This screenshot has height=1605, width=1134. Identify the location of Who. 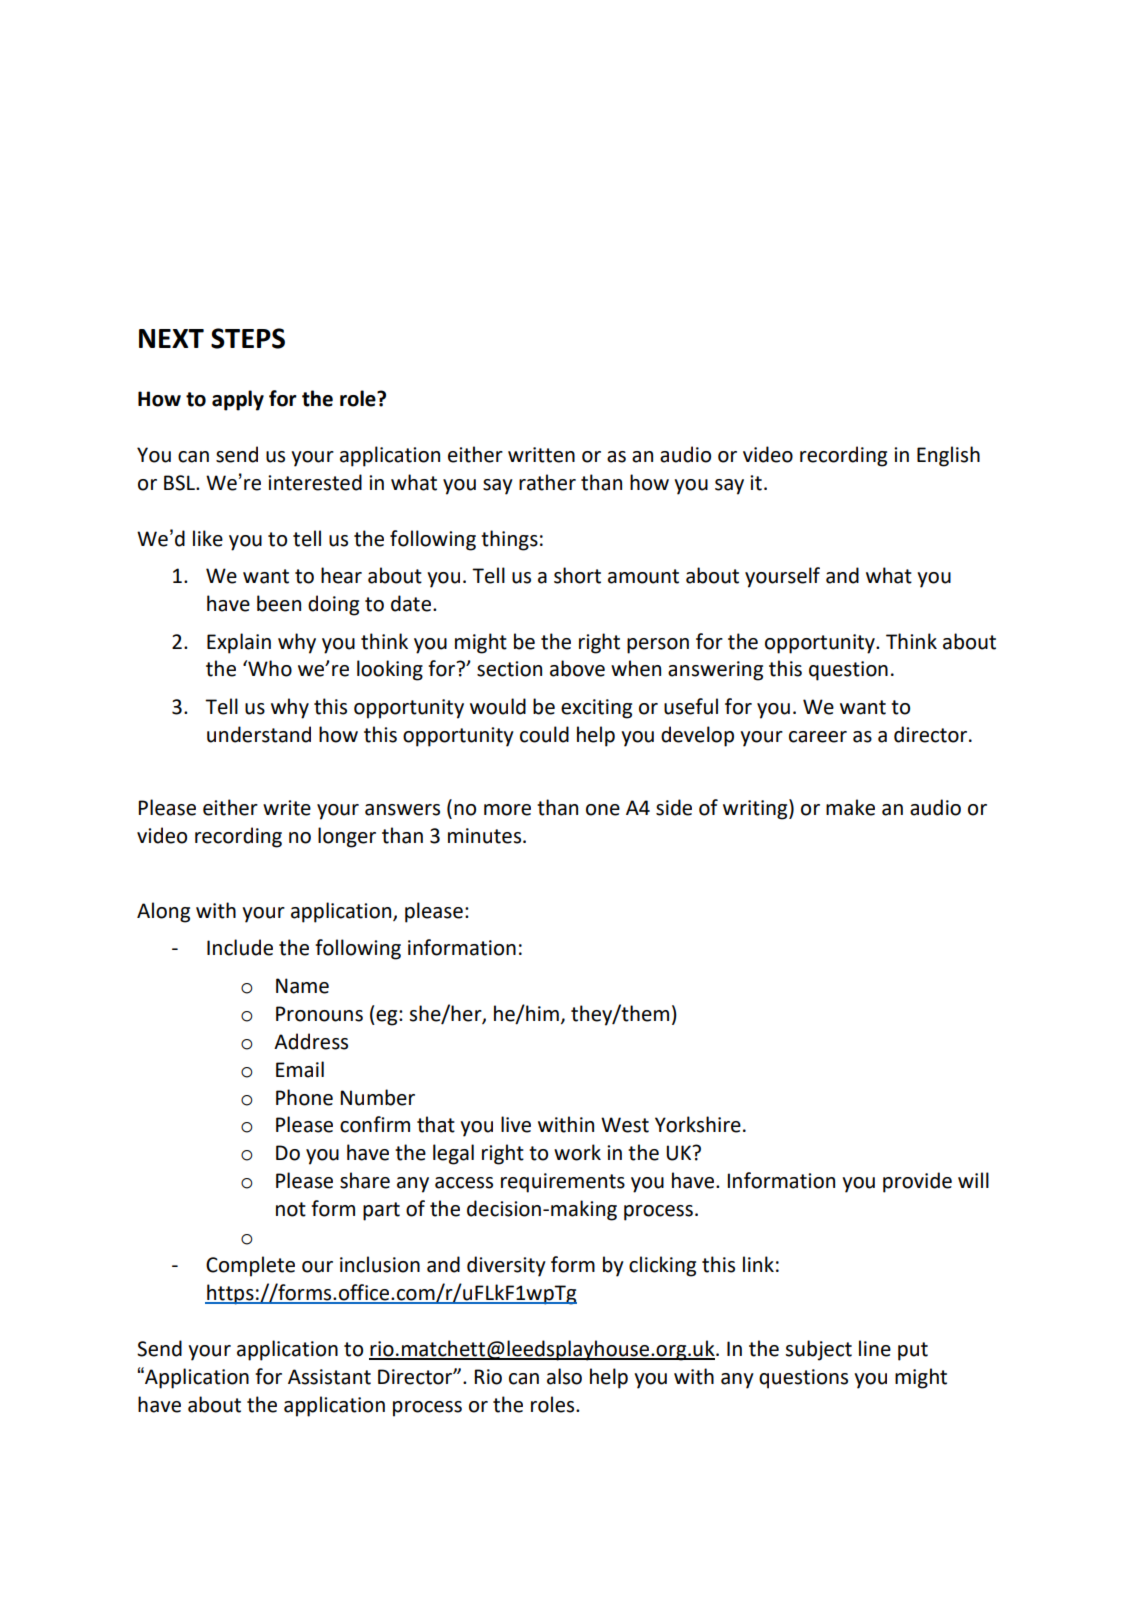
(269, 668).
